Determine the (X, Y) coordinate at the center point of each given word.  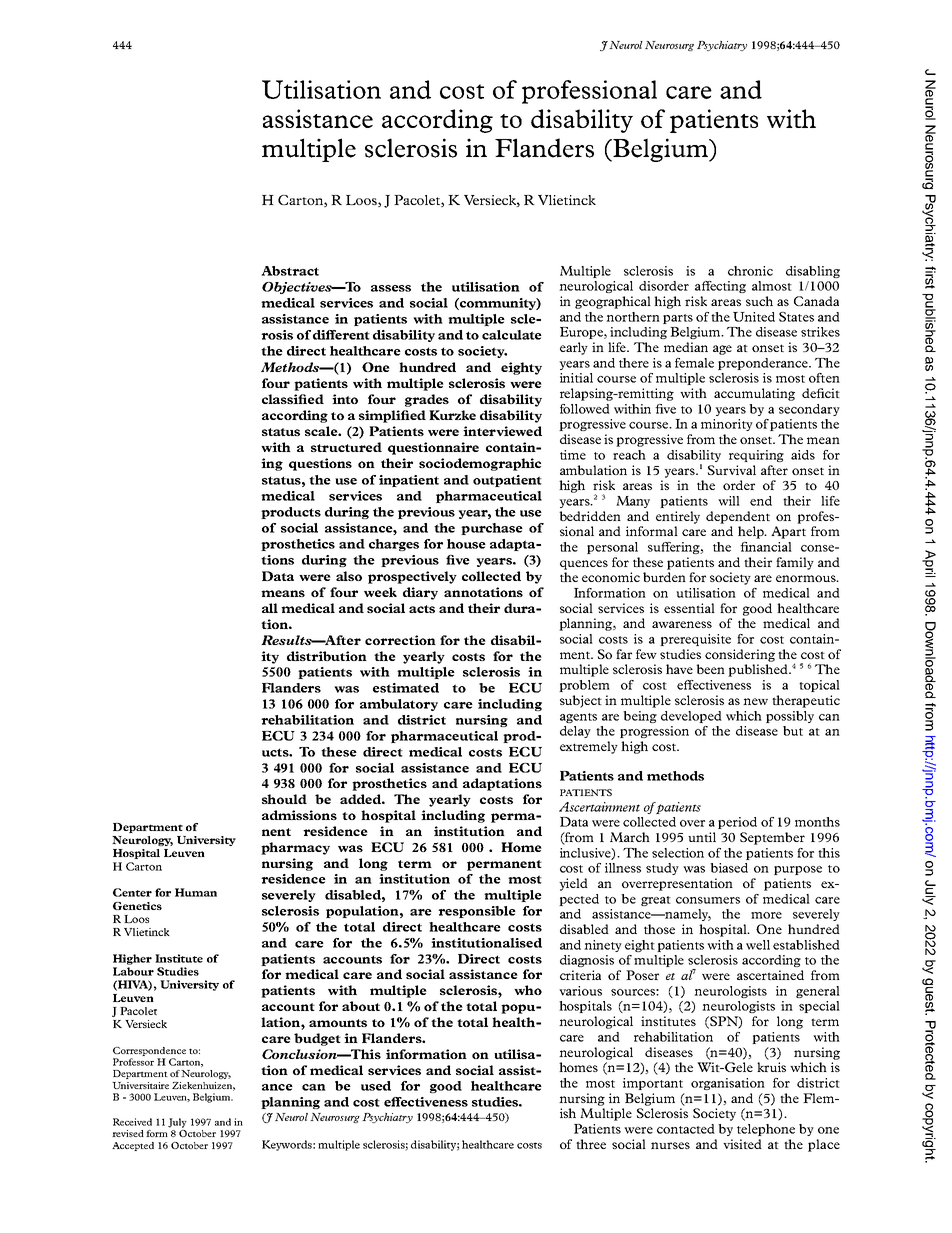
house (466, 544)
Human (196, 892)
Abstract (290, 271)
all (270, 608)
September (772, 838)
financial (766, 547)
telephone (766, 1130)
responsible (477, 912)
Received (132, 1122)
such (759, 301)
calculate (512, 335)
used (376, 1086)
